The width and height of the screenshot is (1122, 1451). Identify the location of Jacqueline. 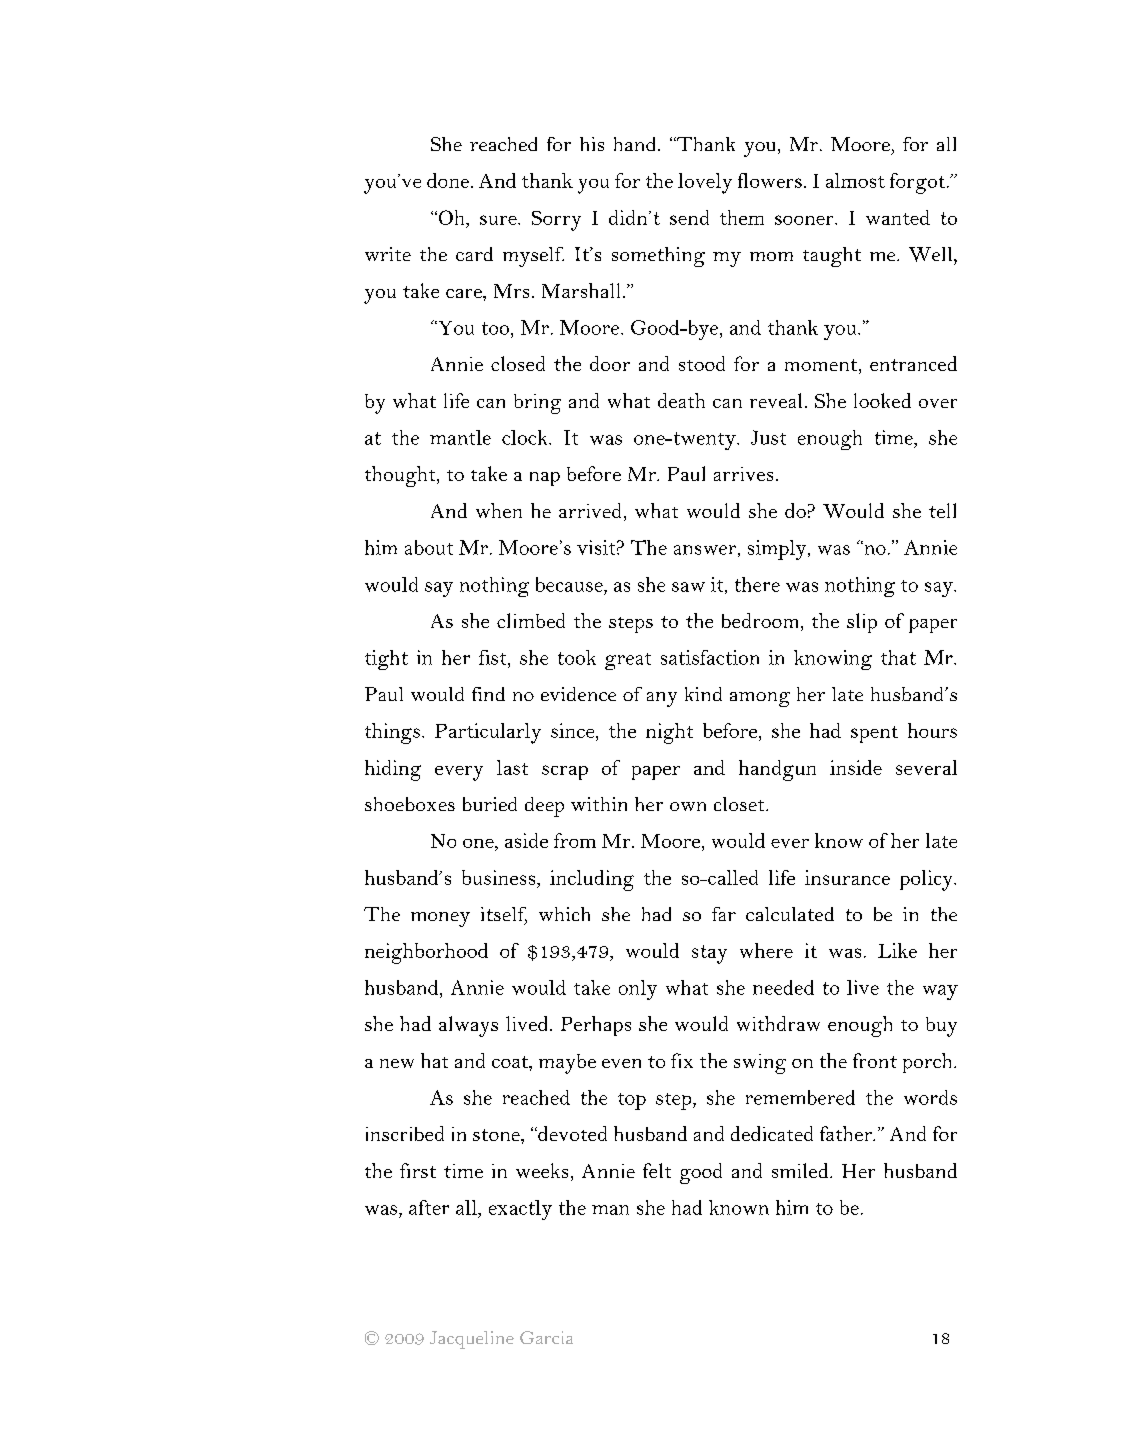
(472, 1340).
